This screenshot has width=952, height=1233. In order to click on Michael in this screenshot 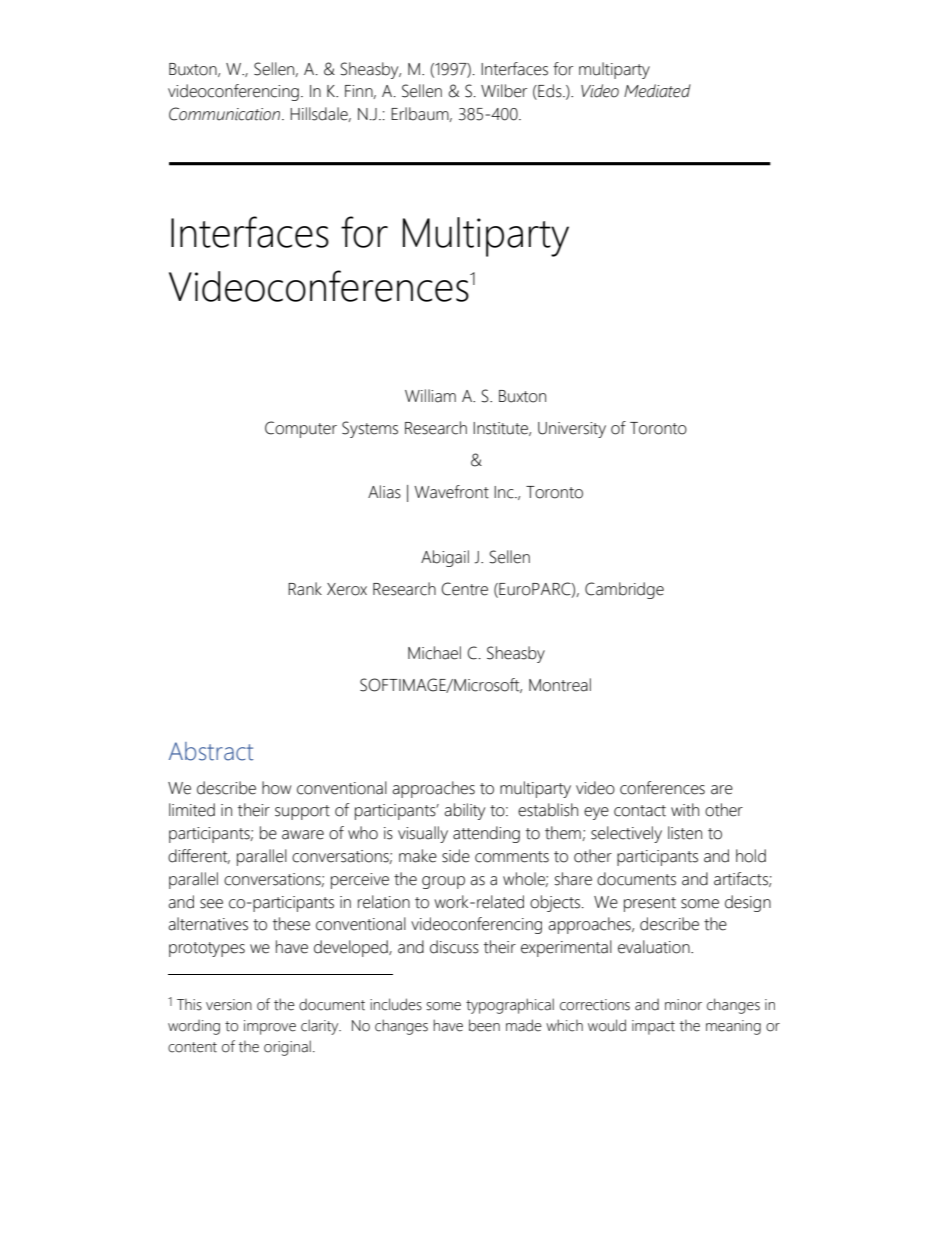, I will do `click(434, 653)`.
